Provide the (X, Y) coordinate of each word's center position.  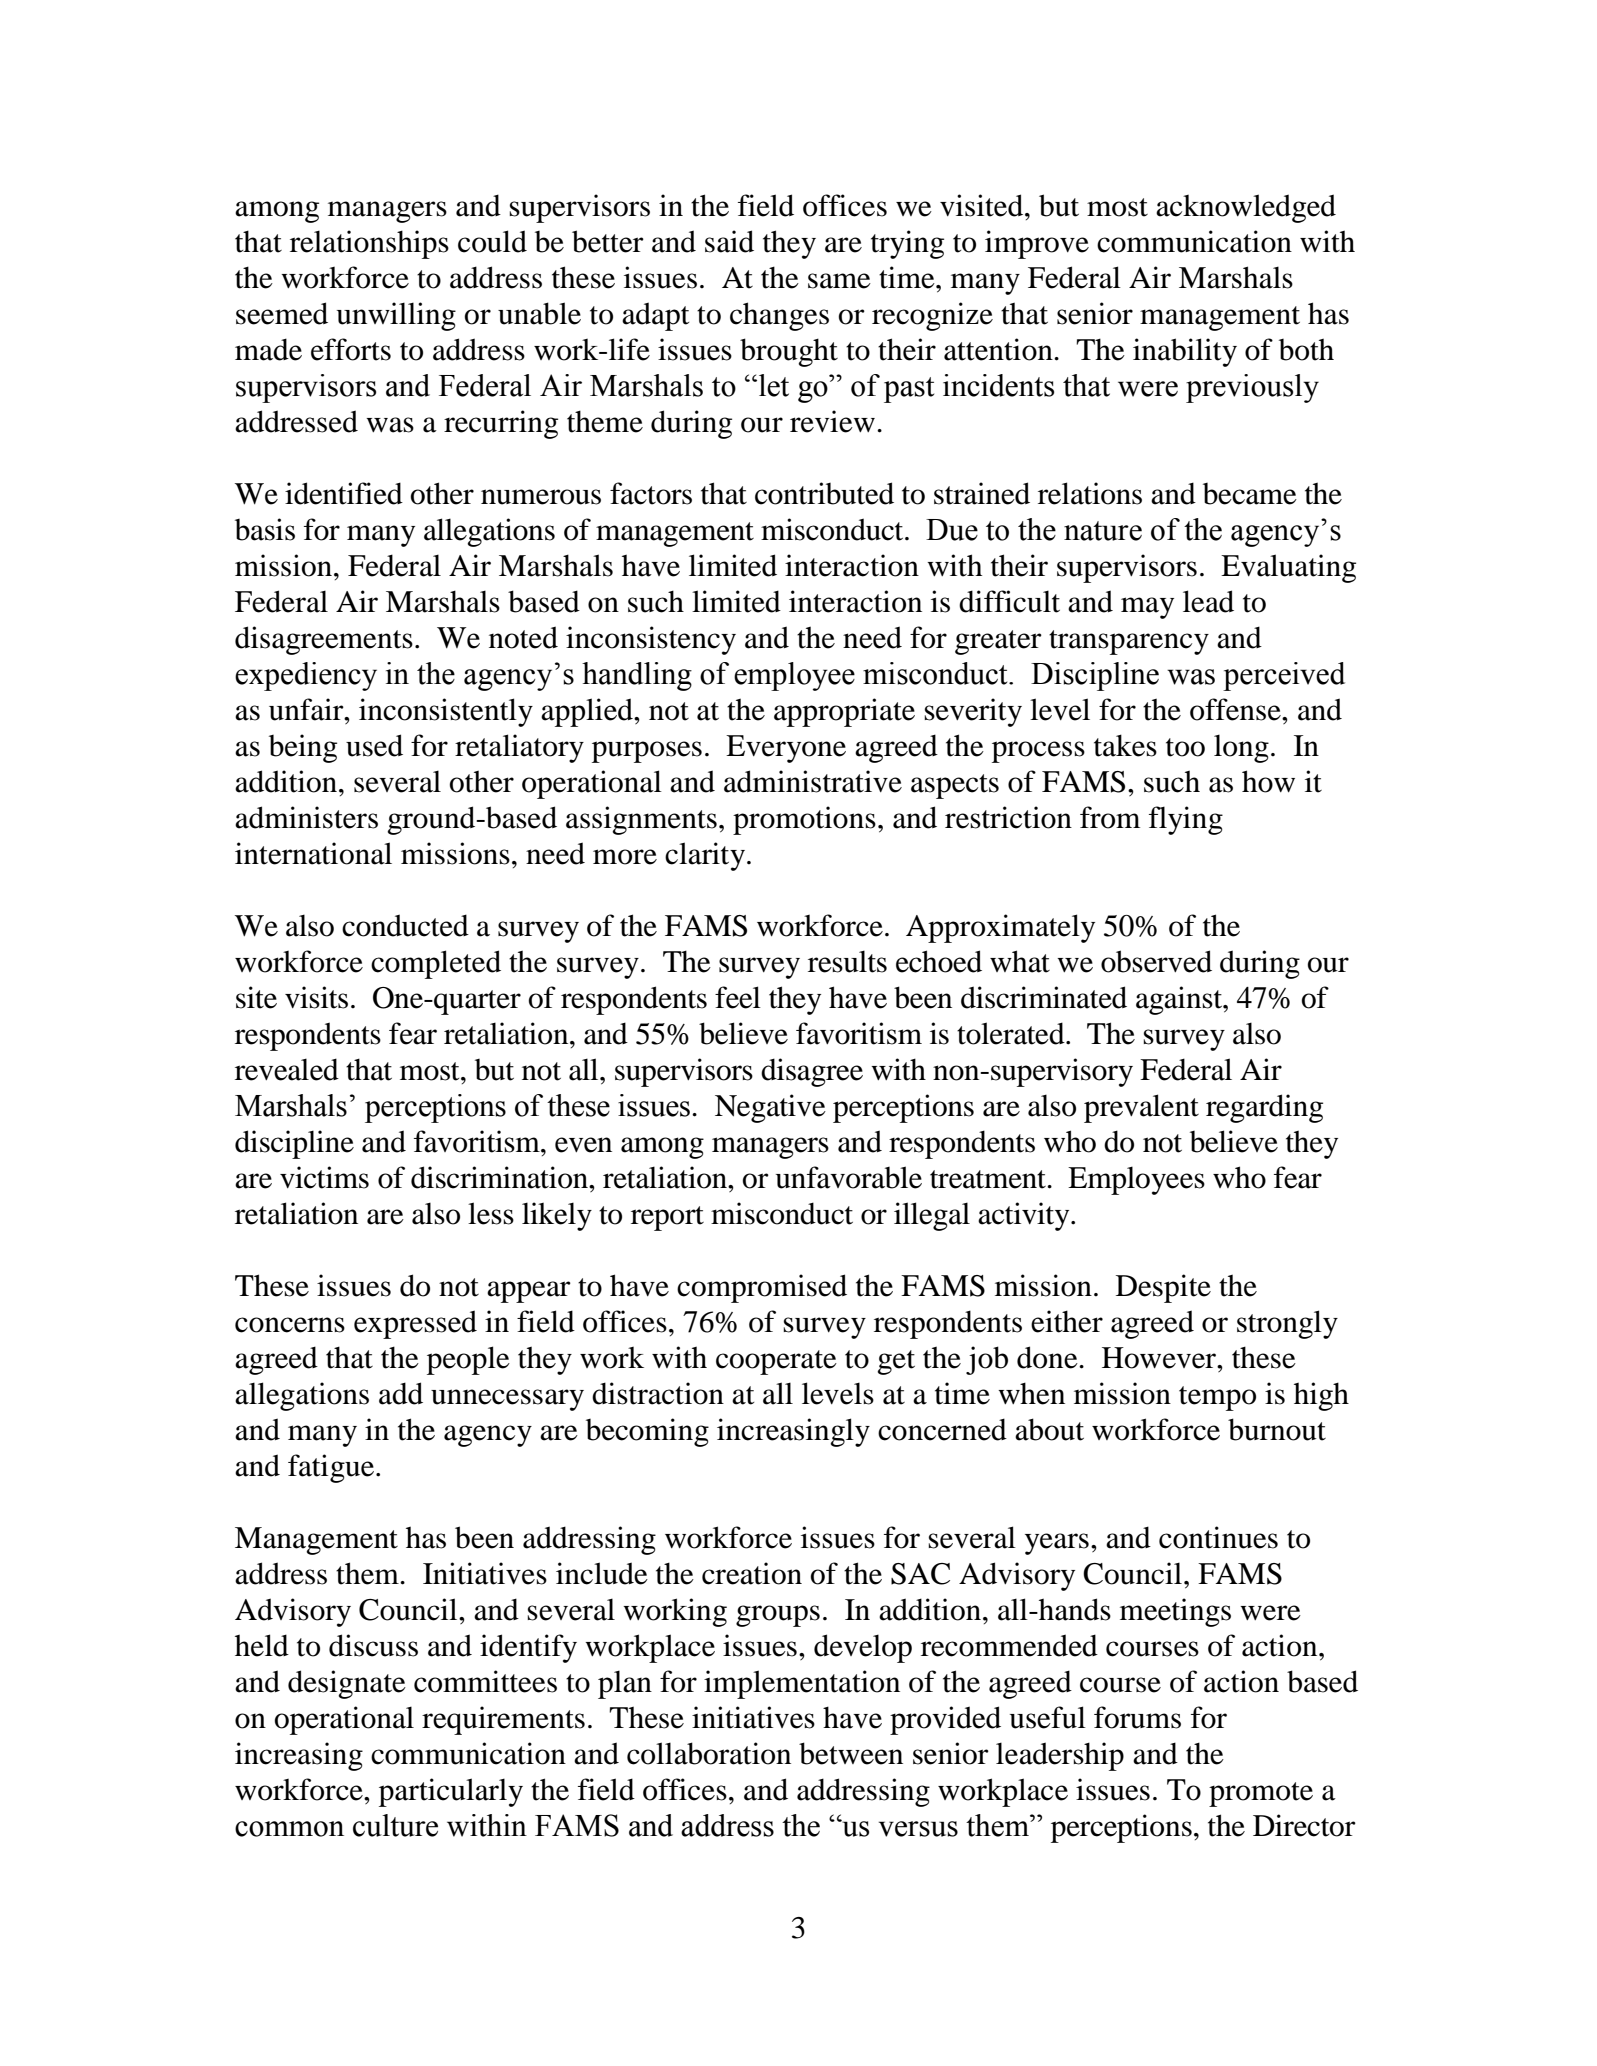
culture (395, 1825)
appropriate (844, 712)
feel (738, 997)
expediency (306, 676)
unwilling (396, 316)
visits (316, 997)
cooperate (776, 1362)
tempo (1217, 1398)
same (839, 281)
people (468, 1360)
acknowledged (1246, 208)
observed (1156, 961)
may (1147, 608)
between (851, 1753)
